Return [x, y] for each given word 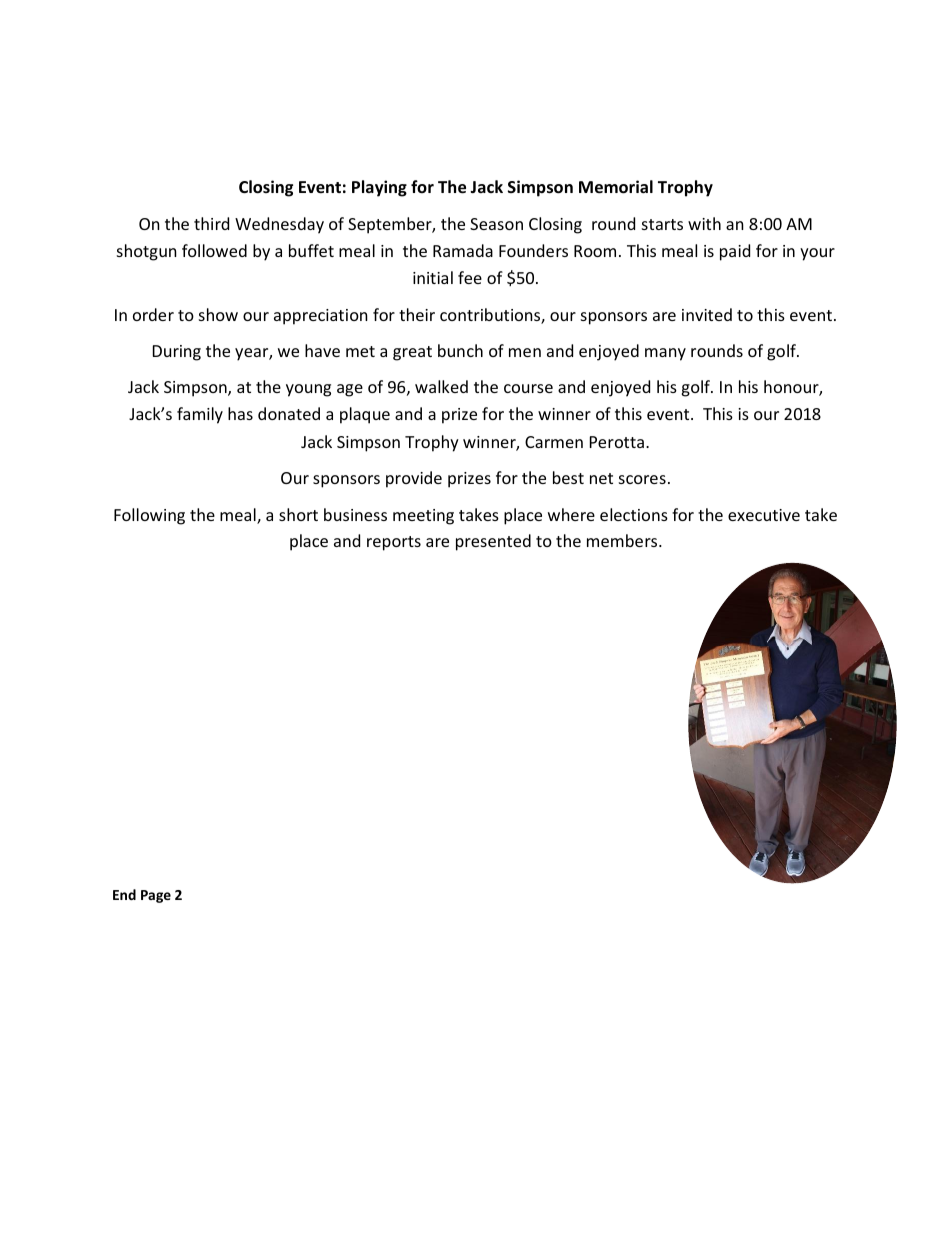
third [211, 223]
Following [149, 516]
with [704, 223]
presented [493, 542]
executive [764, 515]
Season [496, 224]
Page [156, 896]
